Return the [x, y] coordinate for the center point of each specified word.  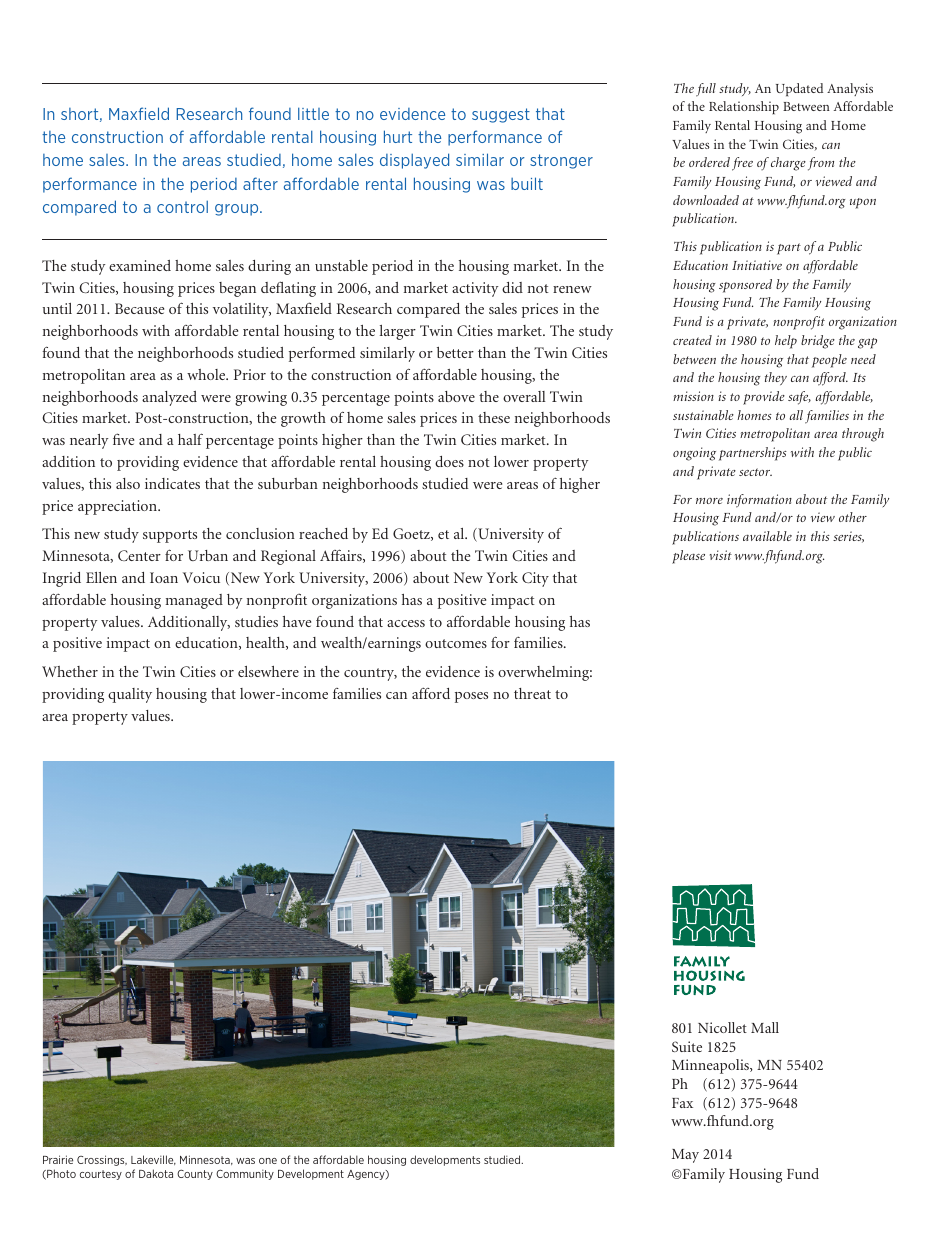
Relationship [744, 107]
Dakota [156, 1173]
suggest [501, 115]
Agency [367, 1175]
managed [194, 601]
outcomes [456, 643]
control [182, 206]
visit [721, 555]
